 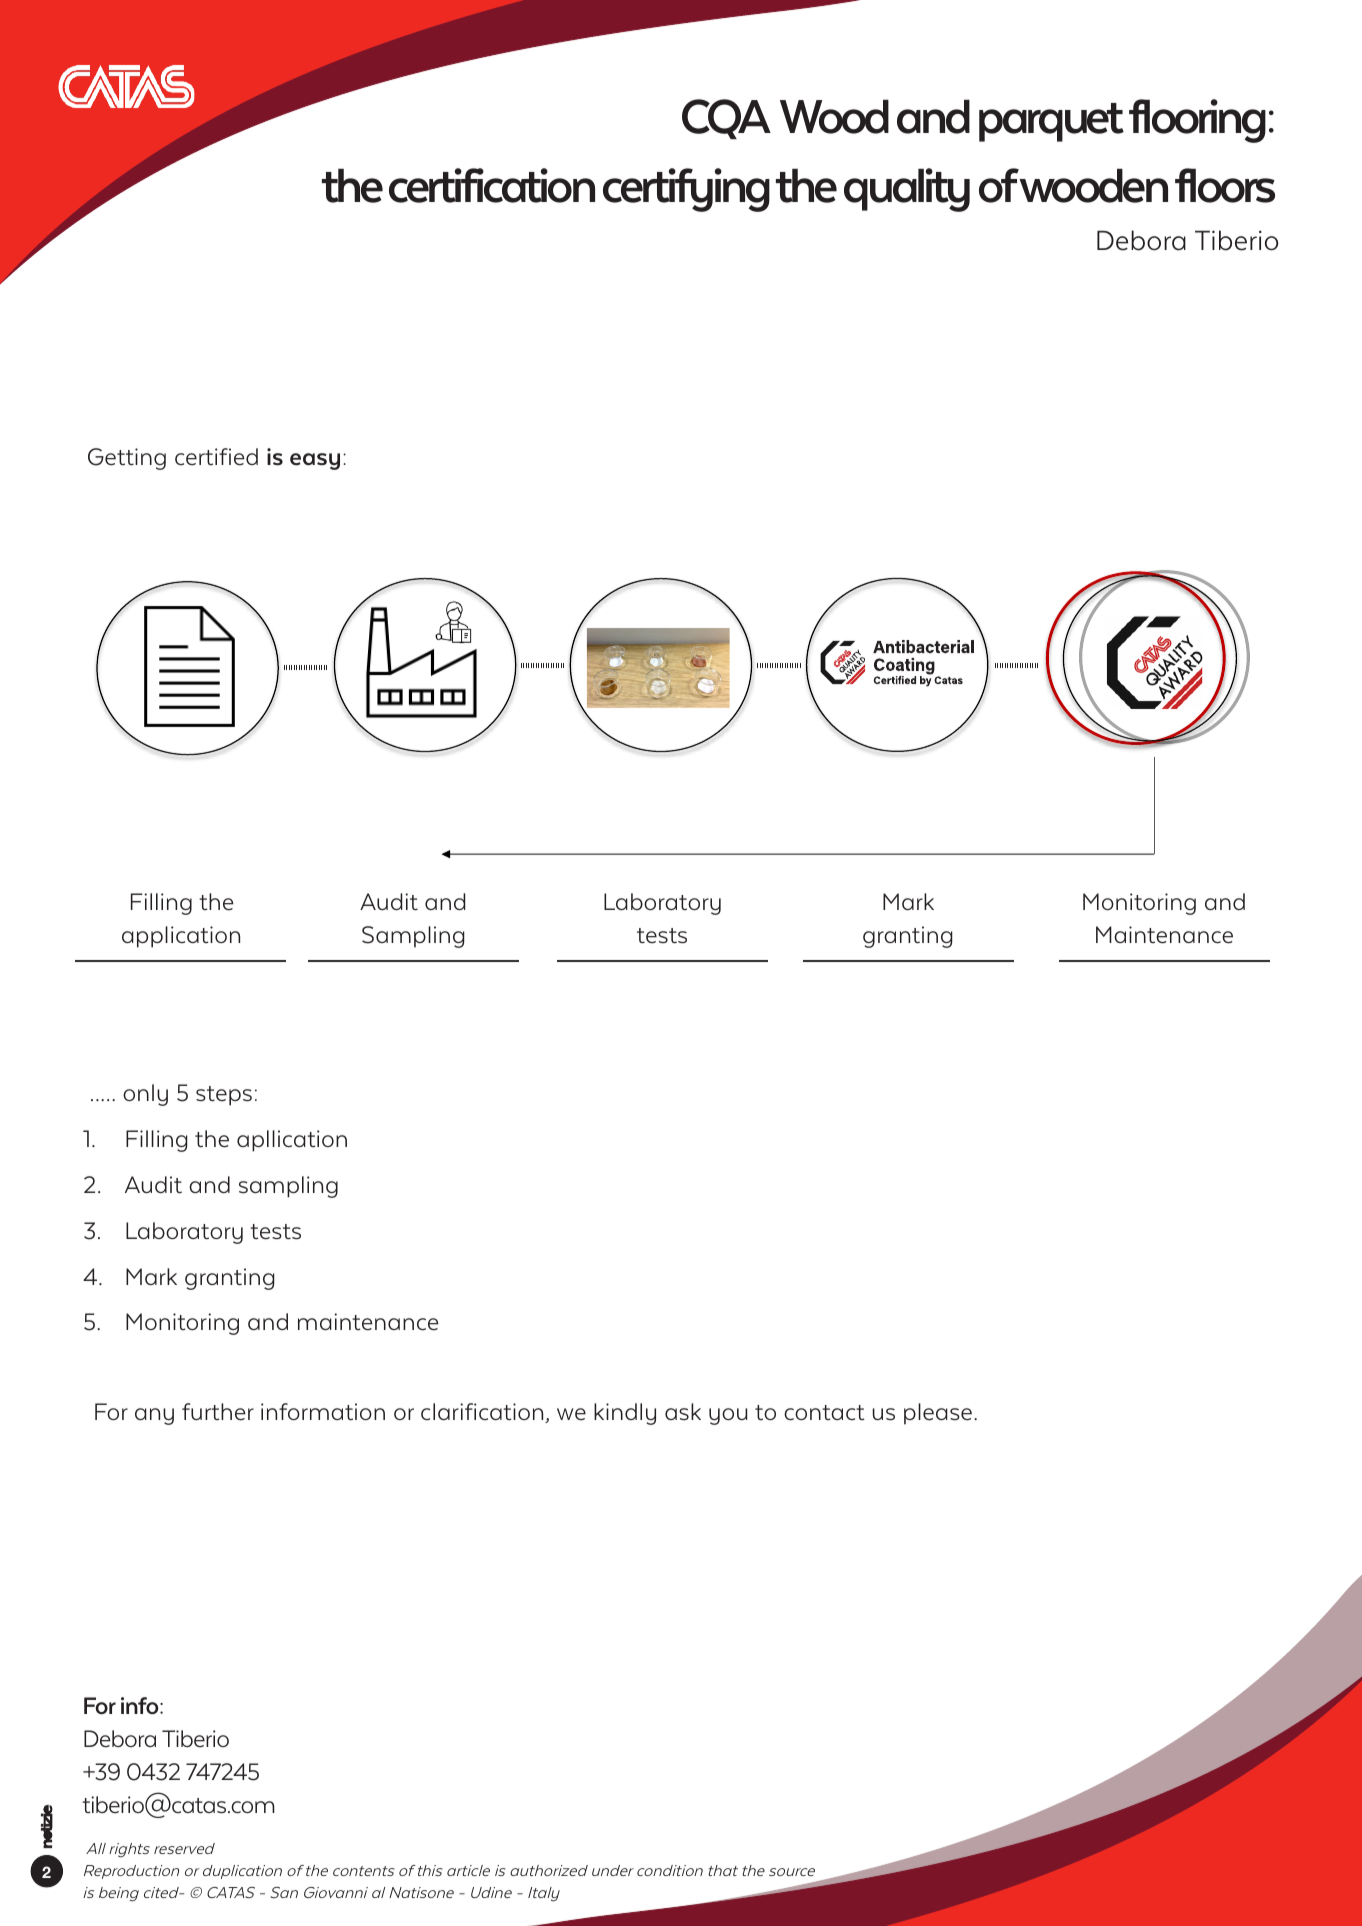 What do you see at coordinates (683, 1412) in the image?
I see `ask` at bounding box center [683, 1412].
